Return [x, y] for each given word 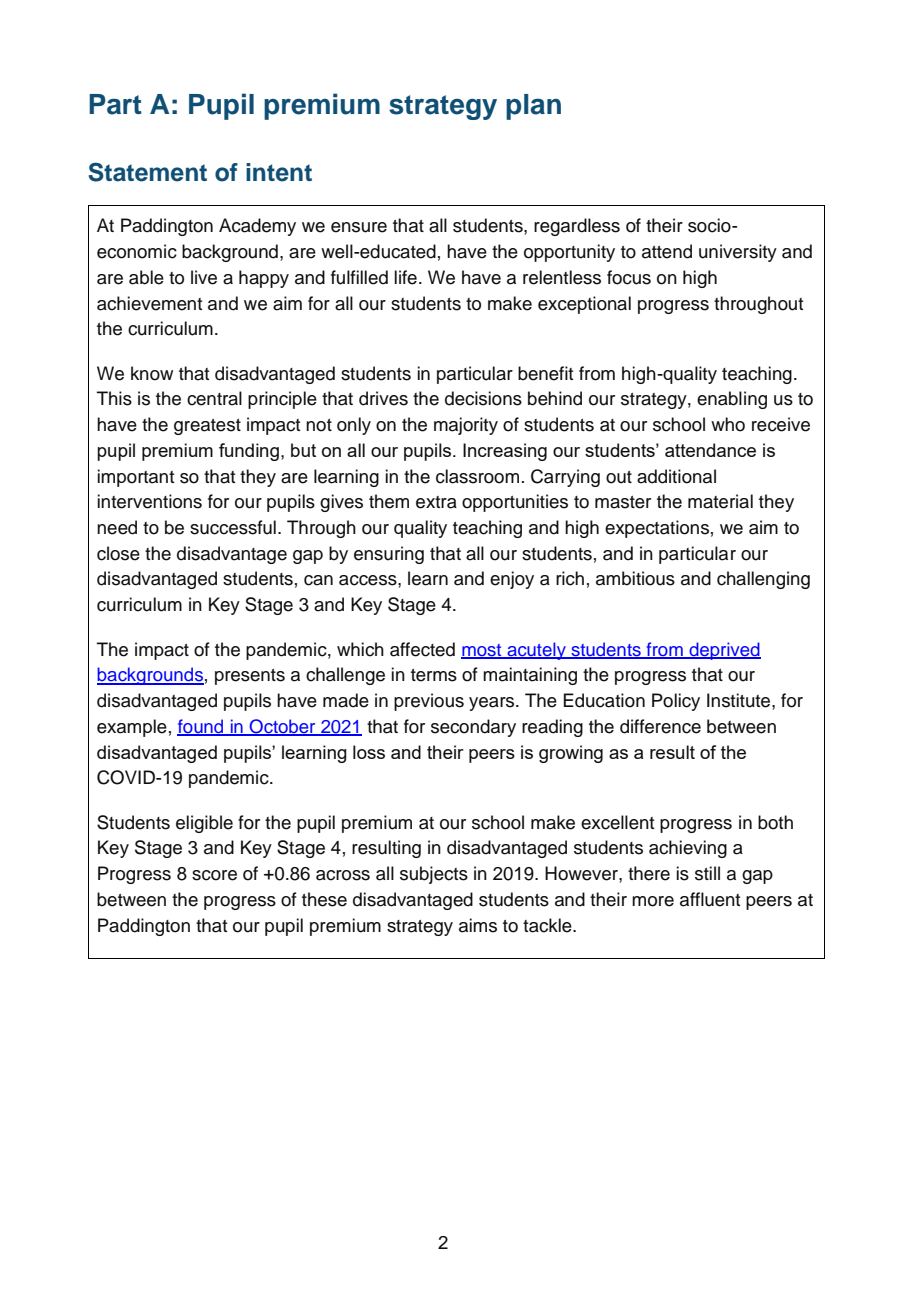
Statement [147, 172]
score [214, 875]
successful [233, 527]
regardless [577, 227]
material [720, 501]
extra [436, 502]
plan [533, 107]
